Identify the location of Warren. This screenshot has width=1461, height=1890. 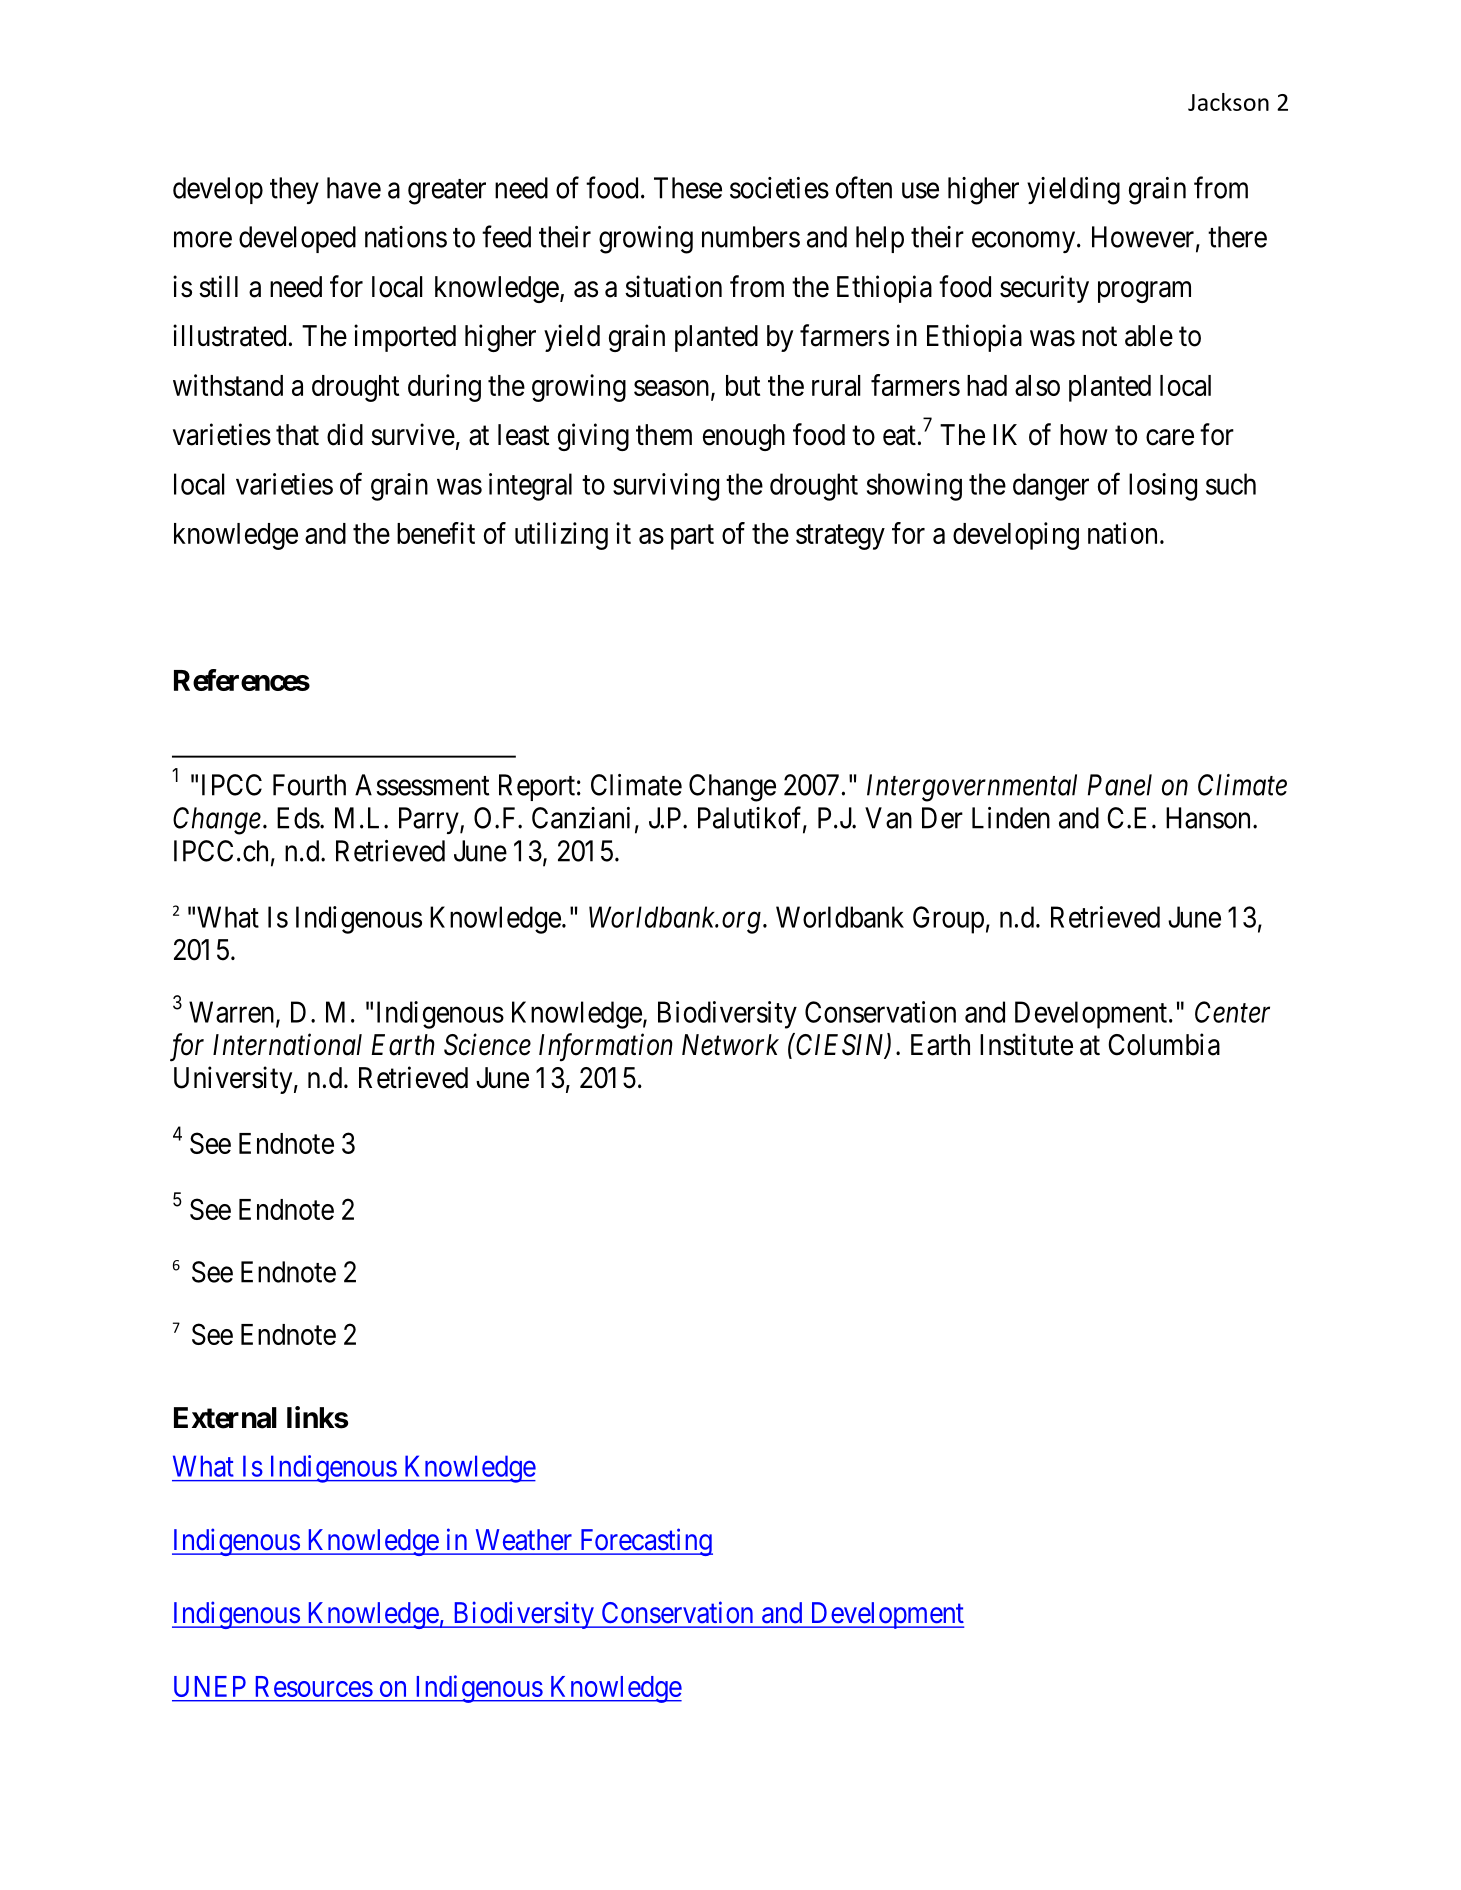
(233, 1013).
